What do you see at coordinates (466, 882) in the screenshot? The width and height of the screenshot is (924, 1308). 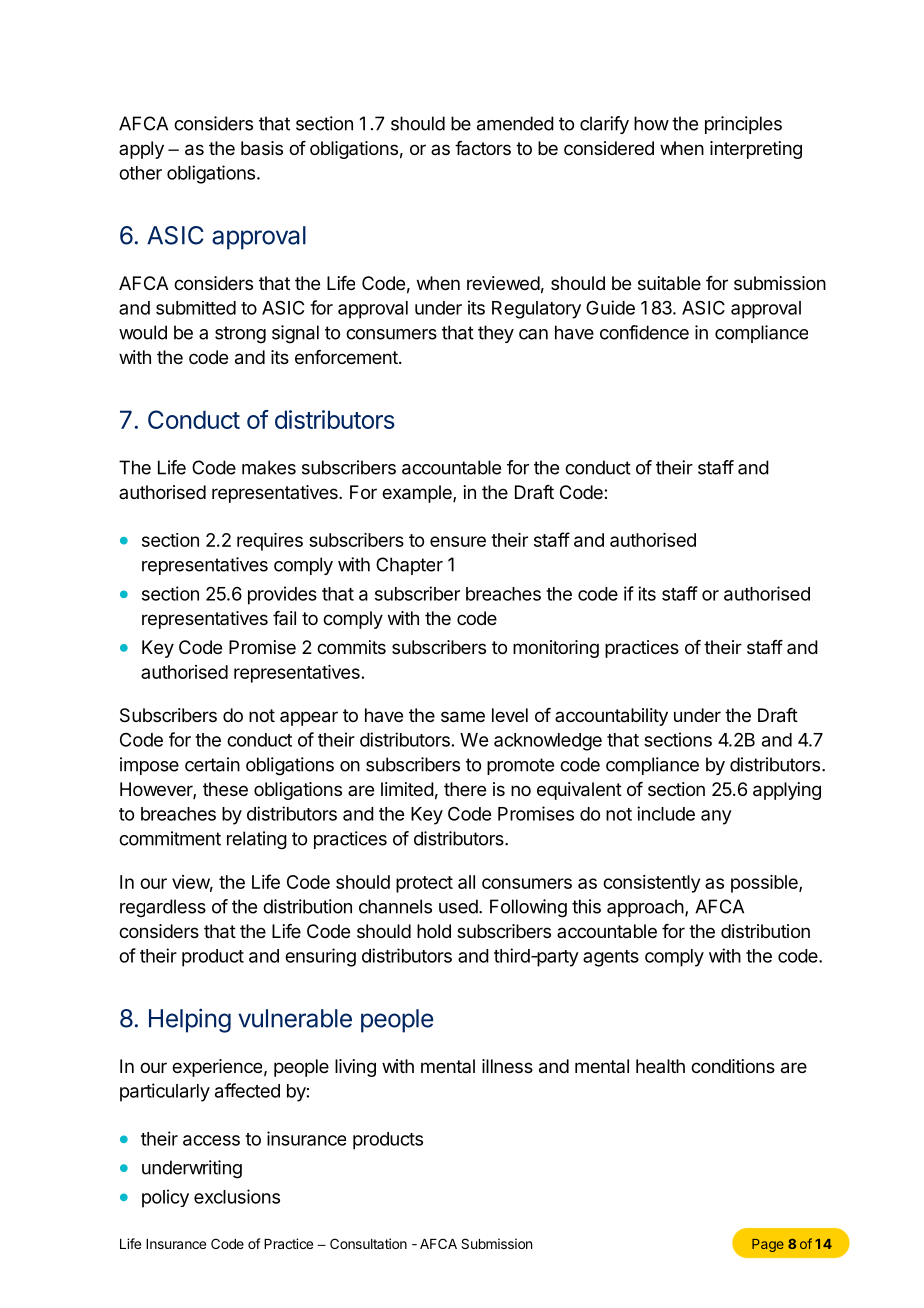 I see `all` at bounding box center [466, 882].
